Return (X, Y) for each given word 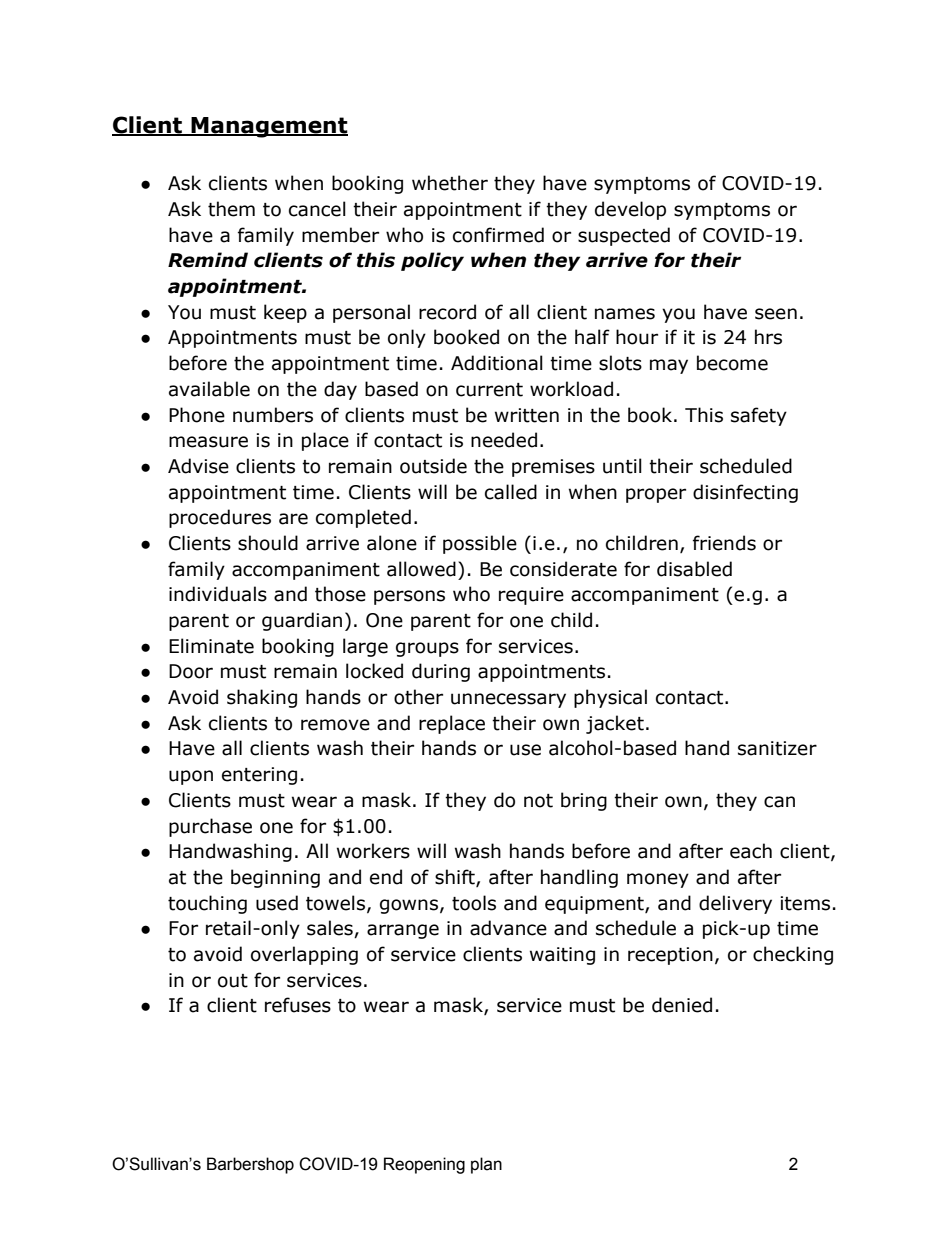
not (538, 801)
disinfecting (745, 493)
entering (259, 776)
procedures (220, 518)
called (511, 492)
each (751, 851)
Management (268, 127)
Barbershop (250, 1165)
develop (630, 210)
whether (450, 183)
